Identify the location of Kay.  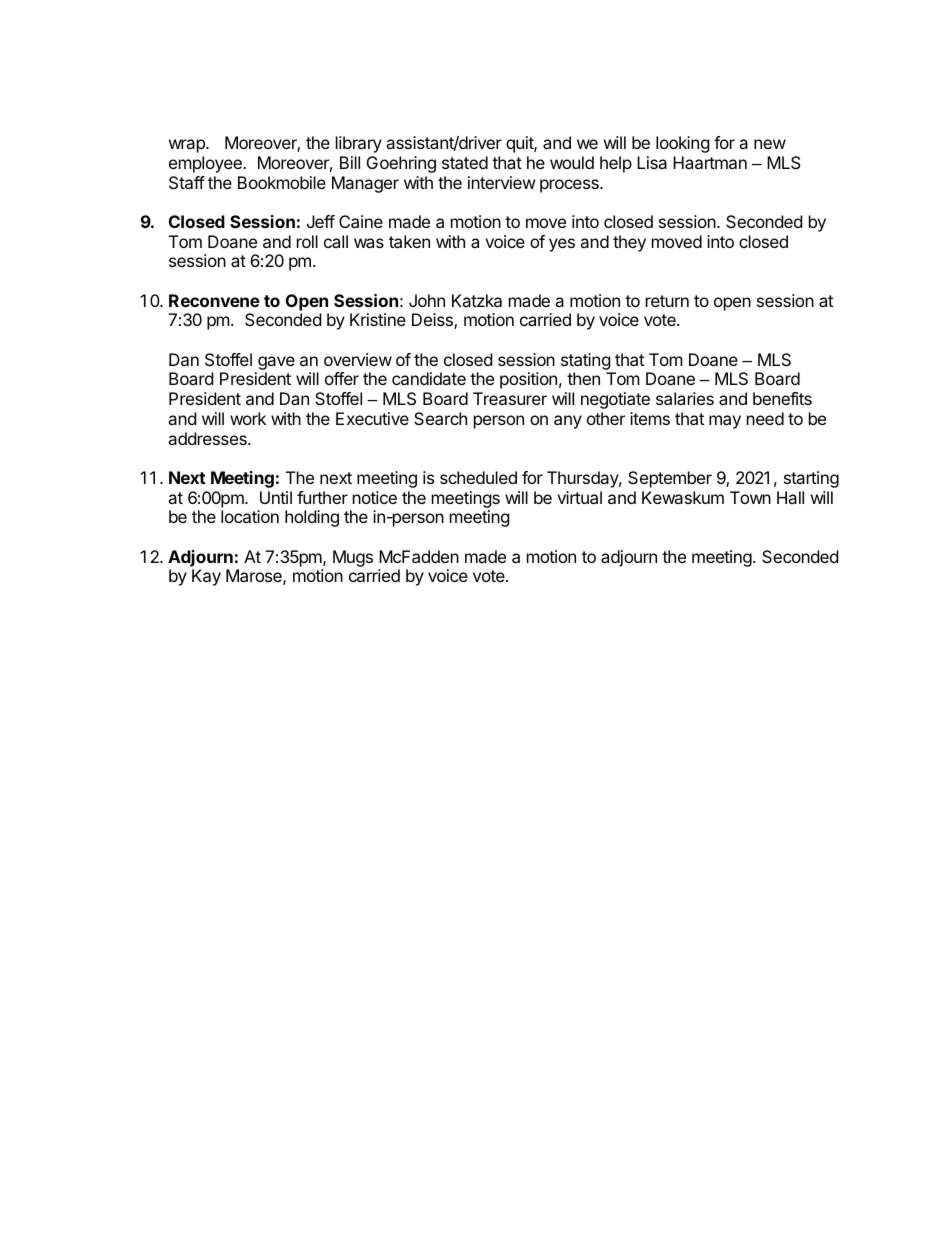
(206, 577).
